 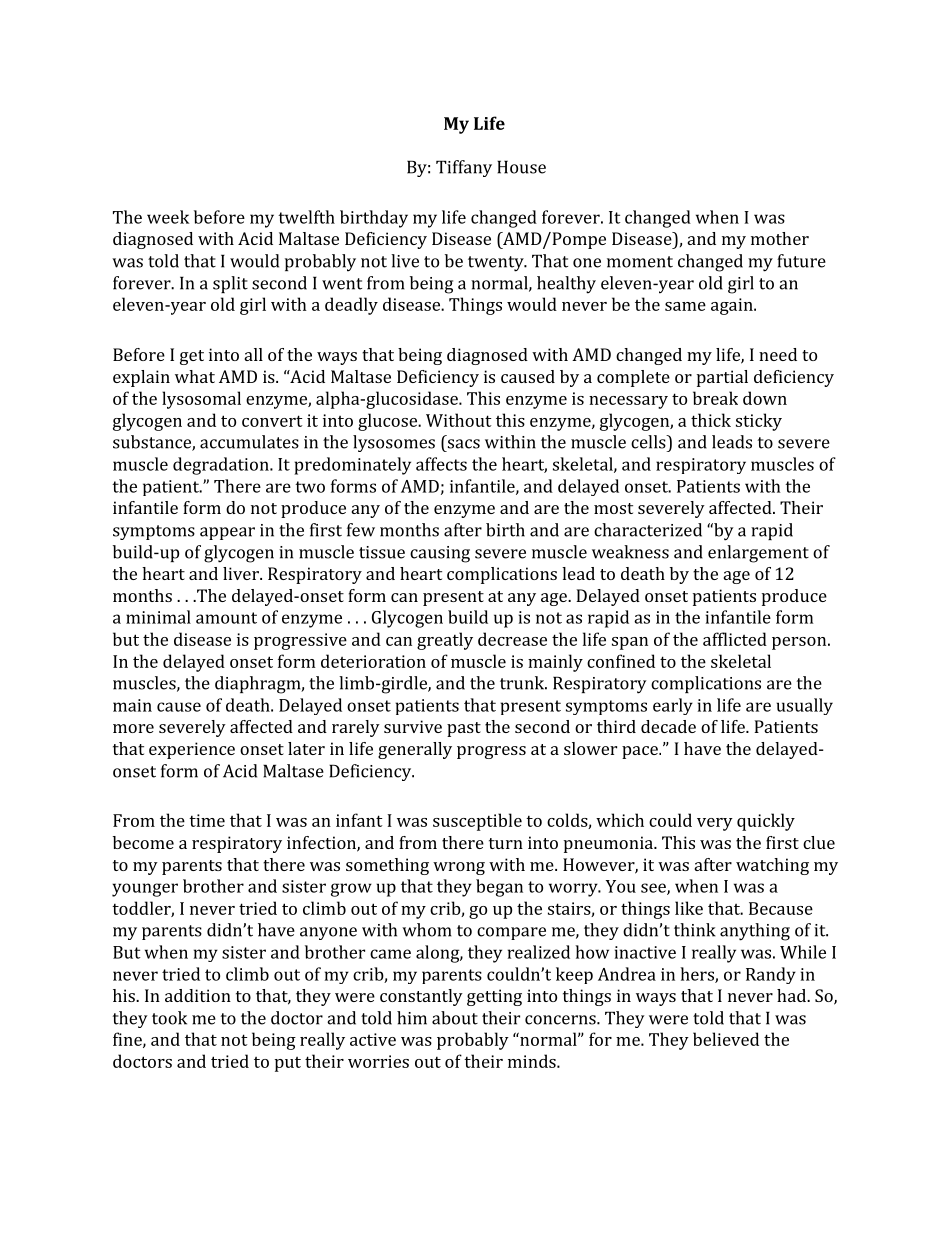 I want to click on mother, so click(x=780, y=238).
